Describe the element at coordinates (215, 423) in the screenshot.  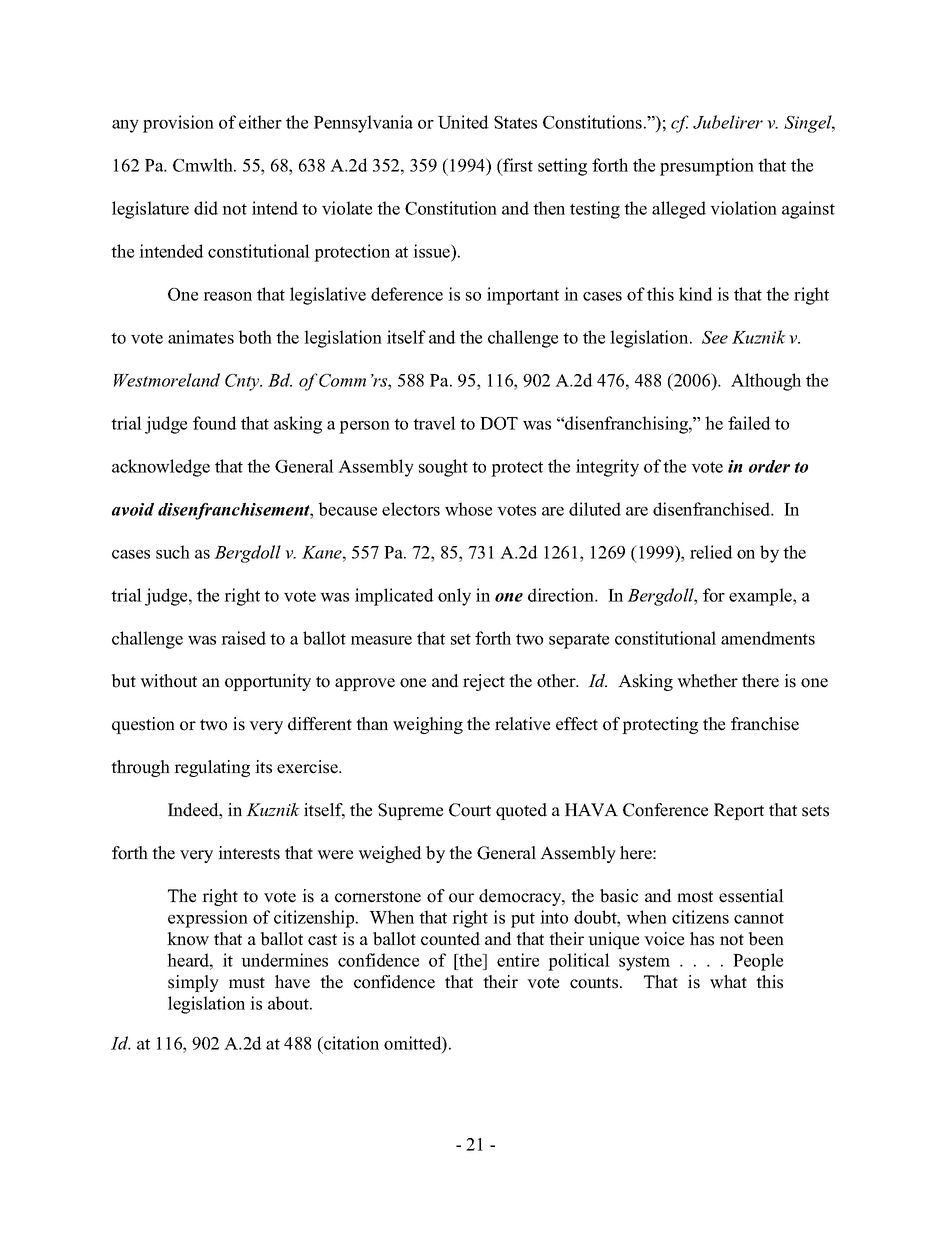
I see `found` at that location.
